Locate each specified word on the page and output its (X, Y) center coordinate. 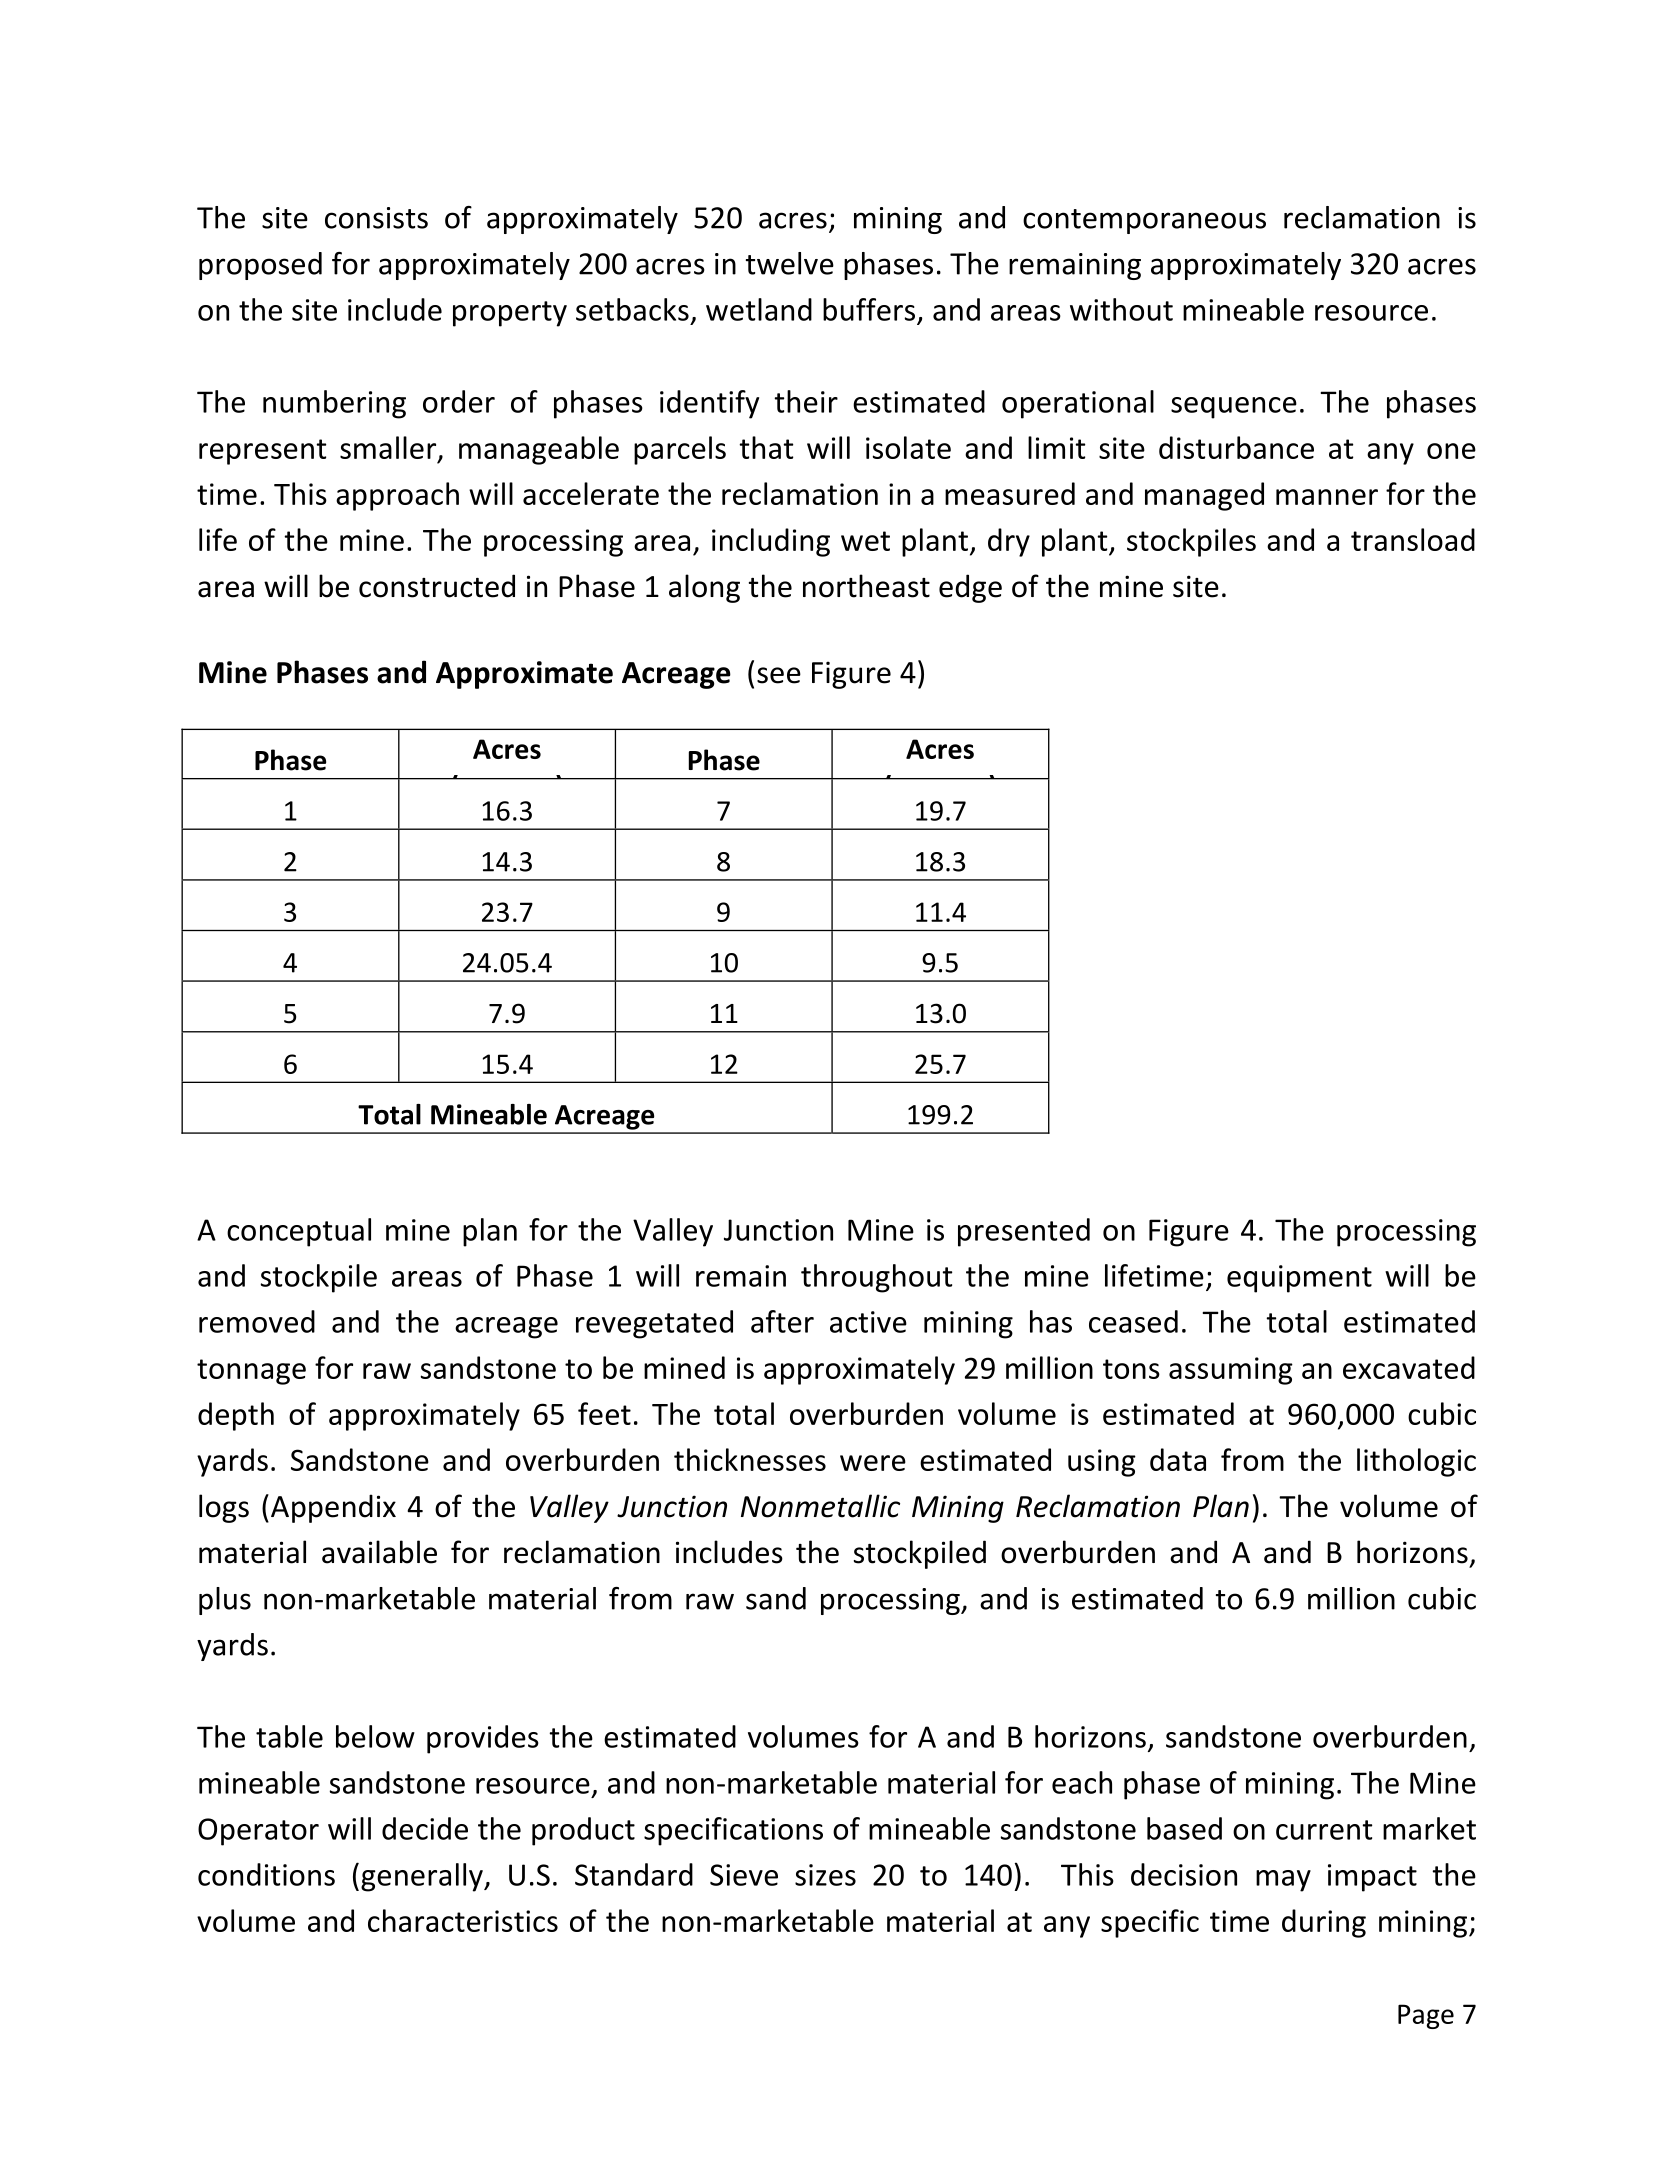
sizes (825, 1875)
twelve (790, 263)
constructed (437, 586)
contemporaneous (1144, 221)
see (779, 675)
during (1324, 1923)
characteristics (463, 1920)
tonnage (251, 1372)
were (873, 1463)
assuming (1231, 1371)
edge (970, 588)
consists (376, 218)
